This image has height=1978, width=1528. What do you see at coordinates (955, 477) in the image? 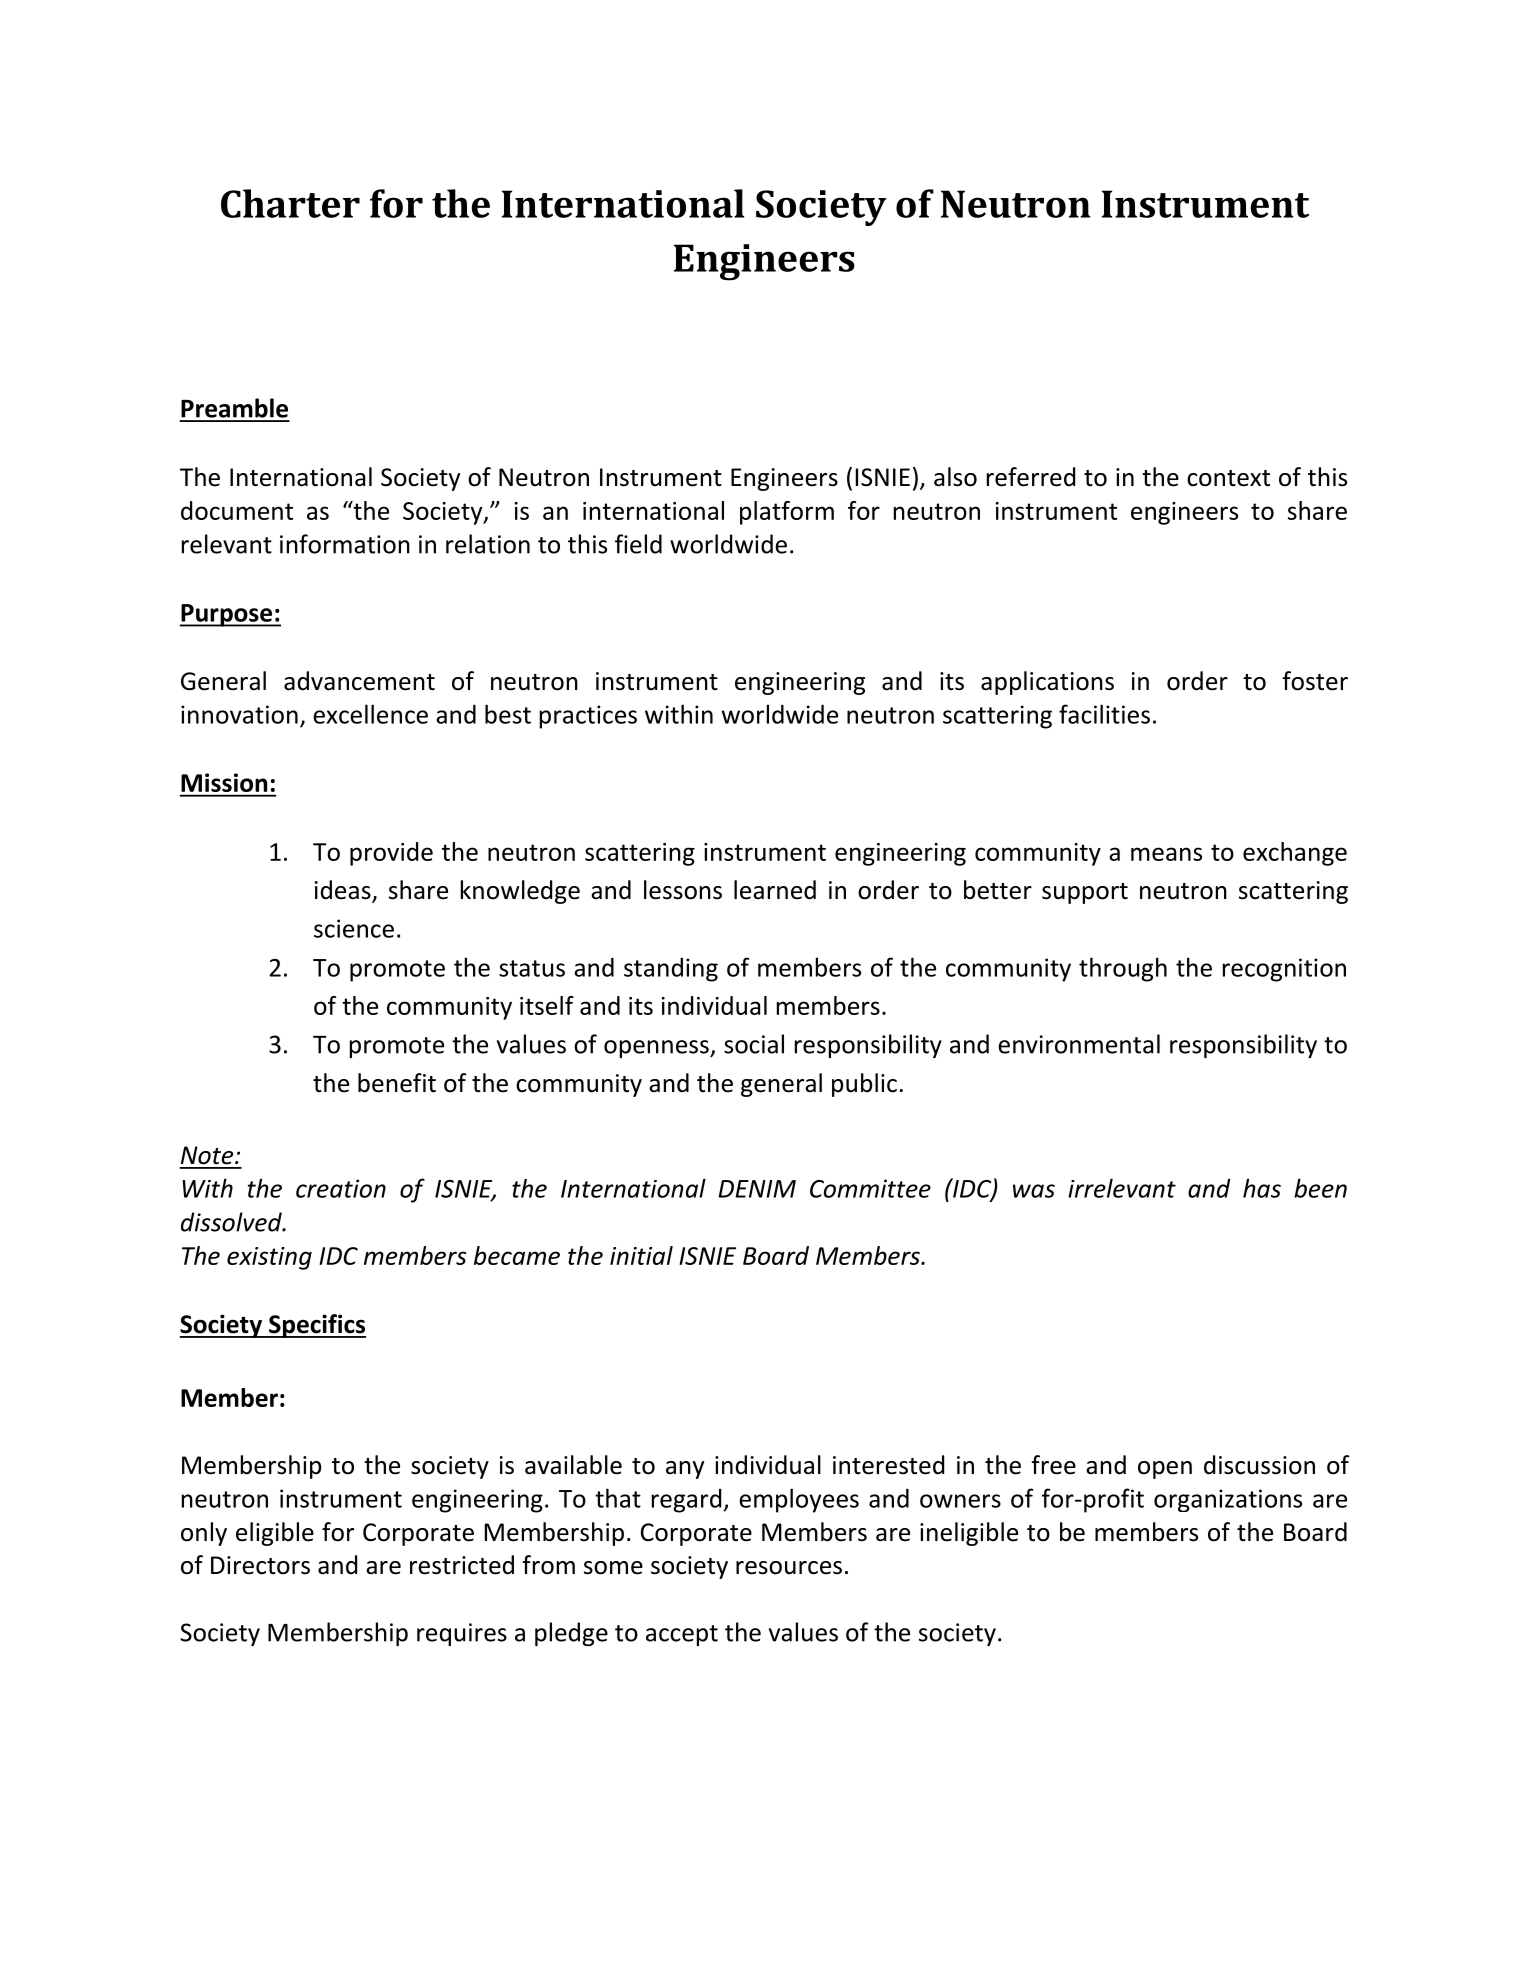
I see `also` at bounding box center [955, 477].
